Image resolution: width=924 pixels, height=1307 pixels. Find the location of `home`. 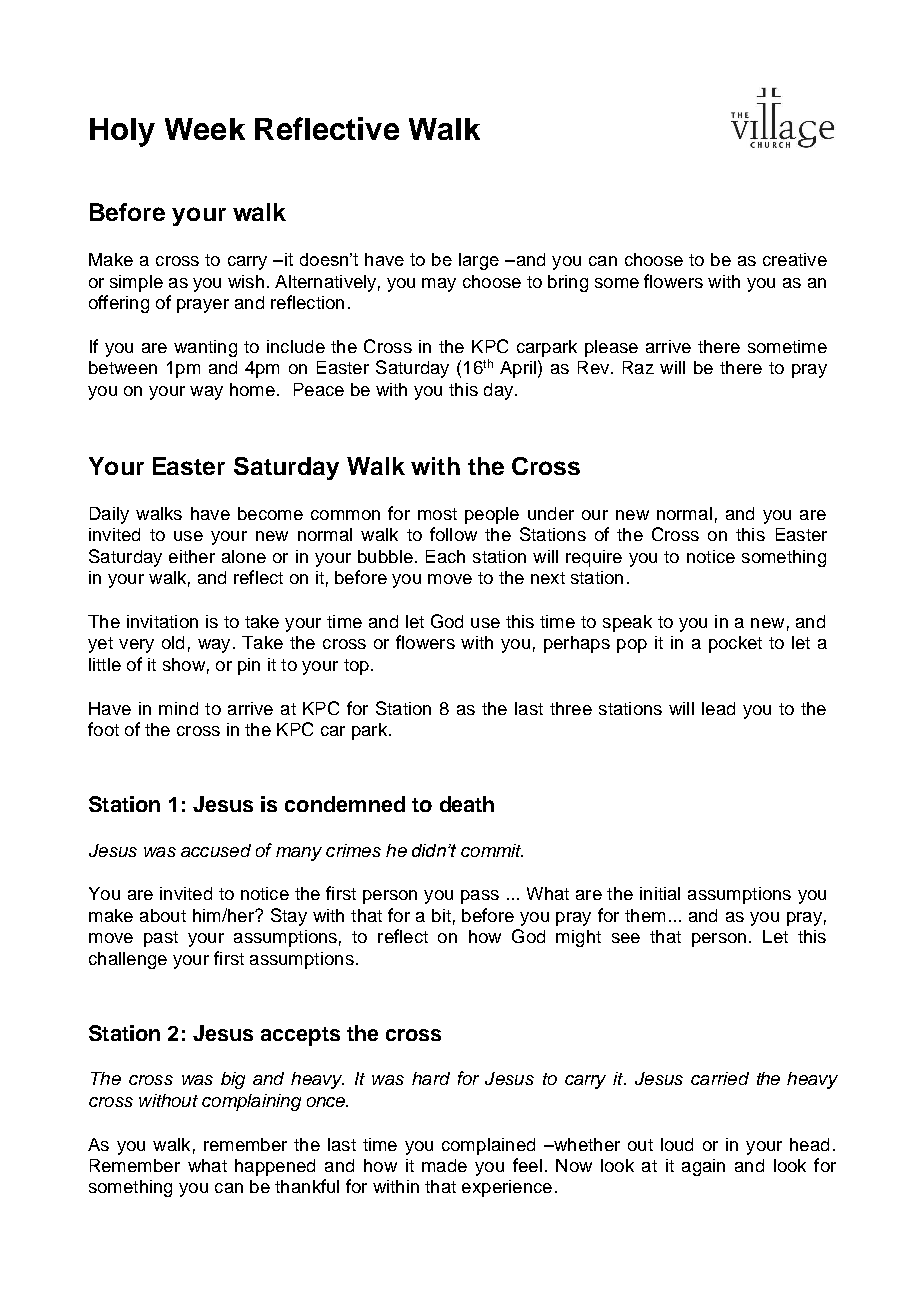

home is located at coordinates (252, 389).
